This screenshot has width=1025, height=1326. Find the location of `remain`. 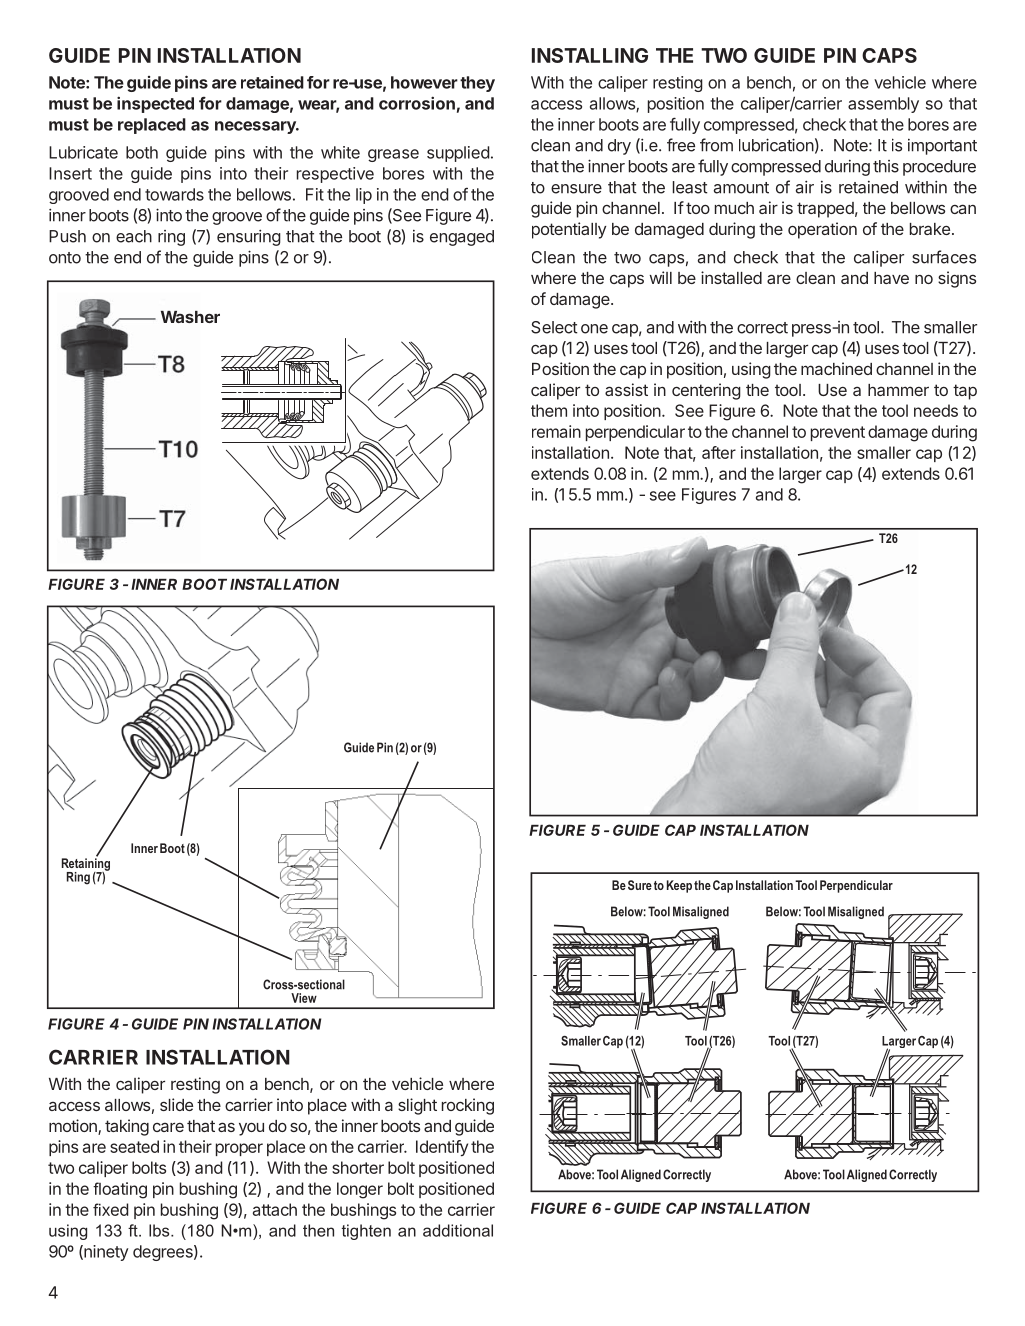

remain is located at coordinates (556, 431).
